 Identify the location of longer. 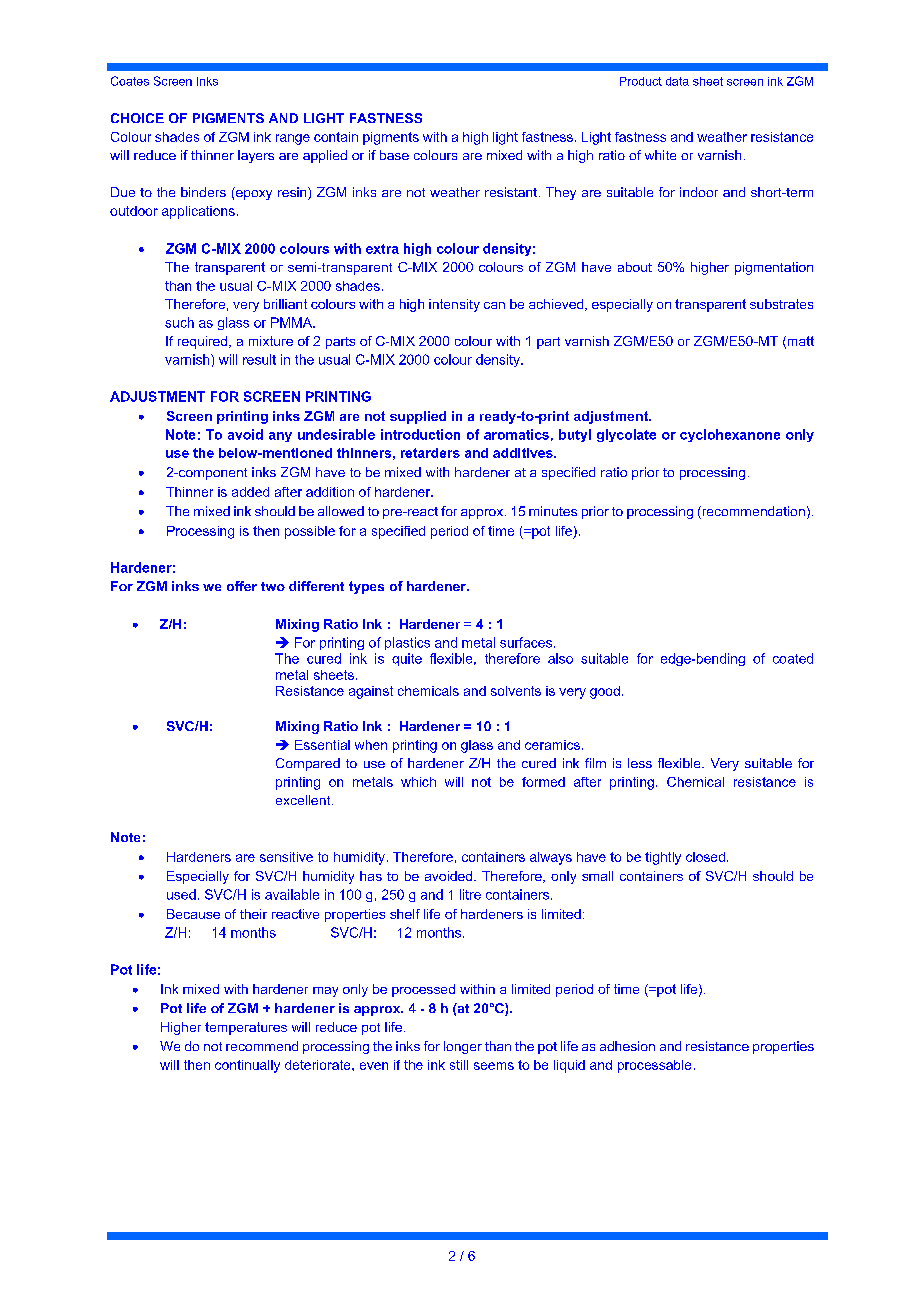
(463, 1047).
